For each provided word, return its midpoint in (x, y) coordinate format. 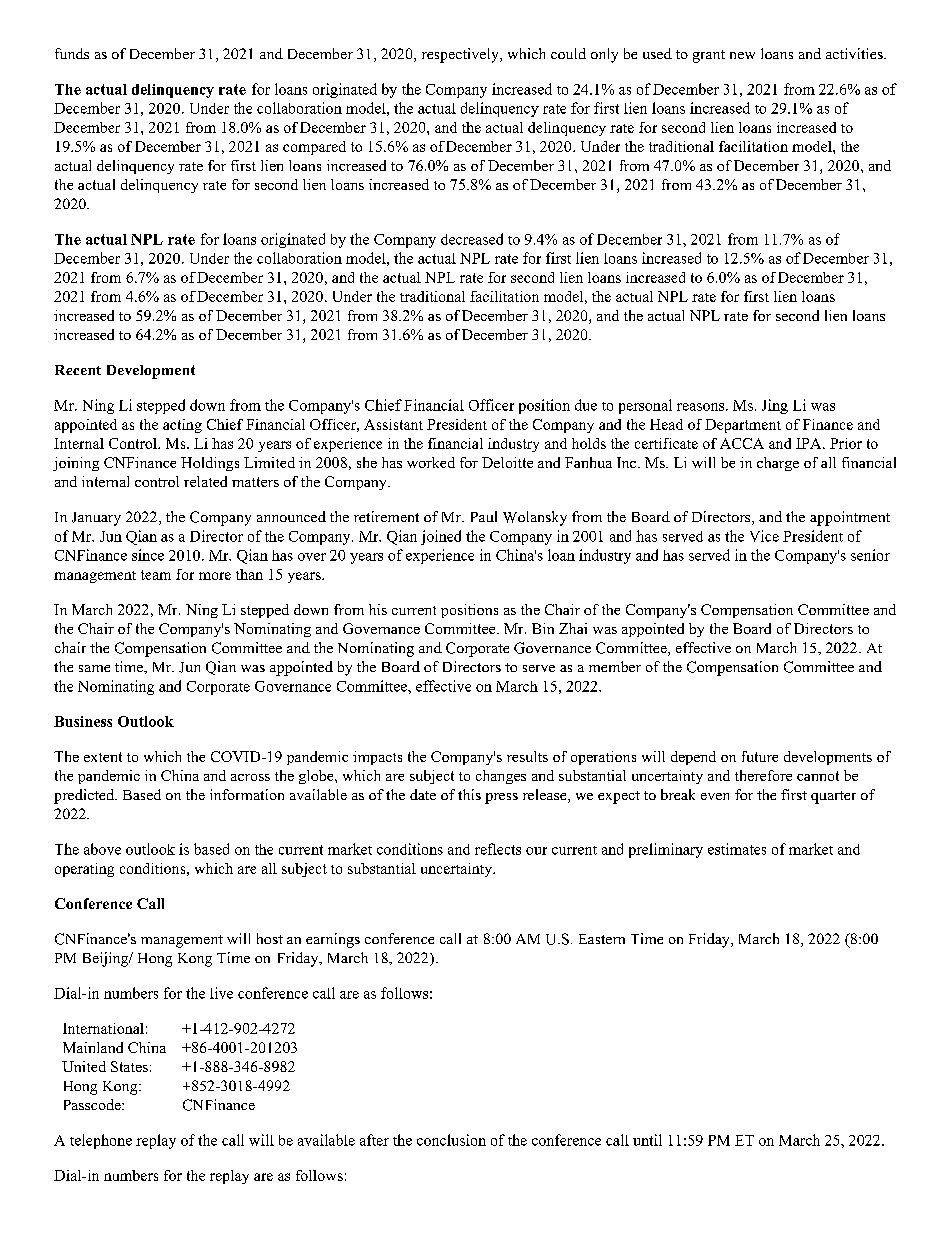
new (742, 55)
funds (72, 53)
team (156, 575)
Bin (543, 628)
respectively (461, 55)
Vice (764, 536)
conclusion (451, 1140)
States (129, 1066)
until (647, 1140)
